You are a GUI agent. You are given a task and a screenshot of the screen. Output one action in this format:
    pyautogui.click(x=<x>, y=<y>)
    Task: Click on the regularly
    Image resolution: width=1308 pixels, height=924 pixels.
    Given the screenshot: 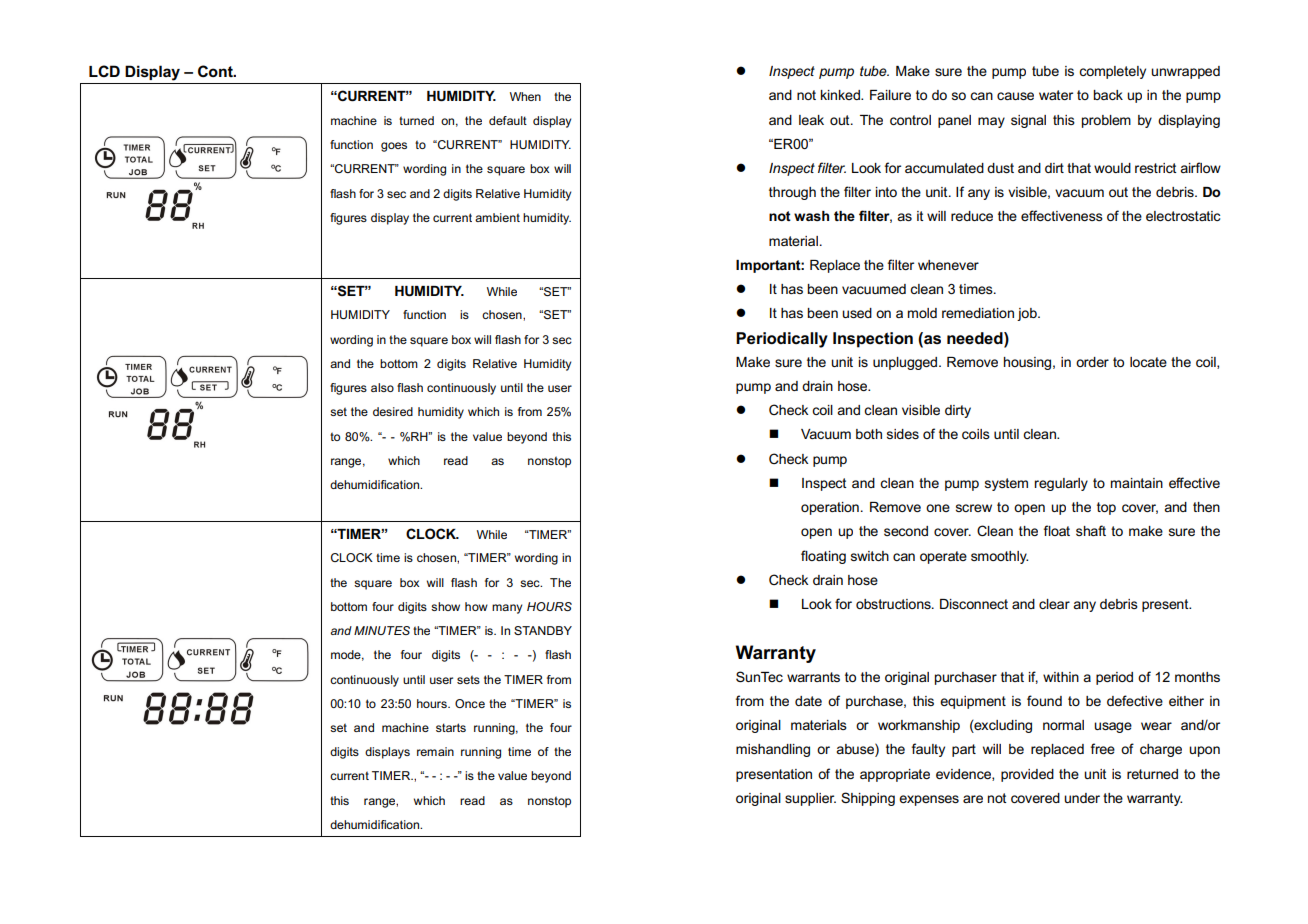 What is the action you would take?
    pyautogui.click(x=1061, y=484)
